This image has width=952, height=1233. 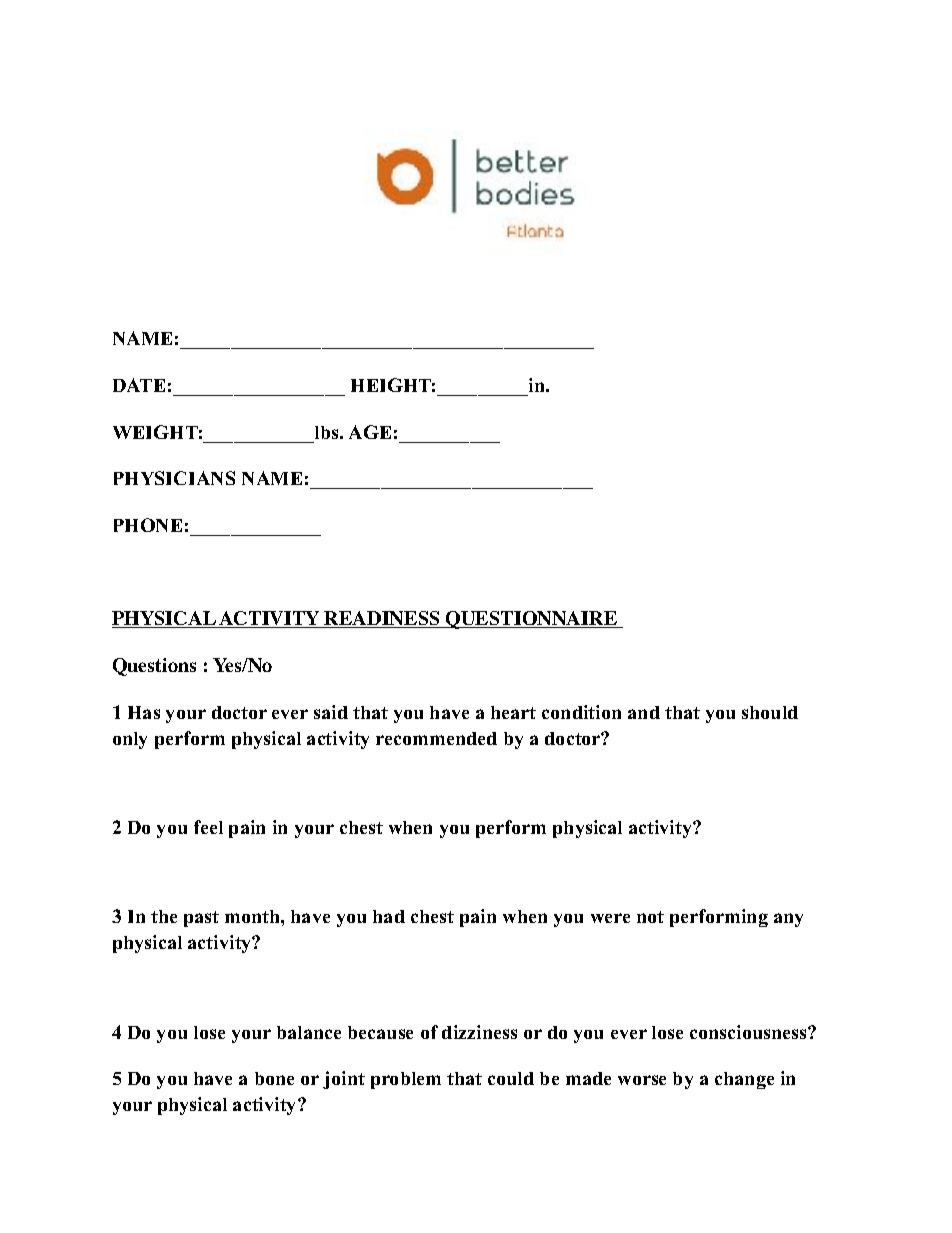 What do you see at coordinates (174, 478) in the image?
I see `PHYSICIANS` at bounding box center [174, 478].
